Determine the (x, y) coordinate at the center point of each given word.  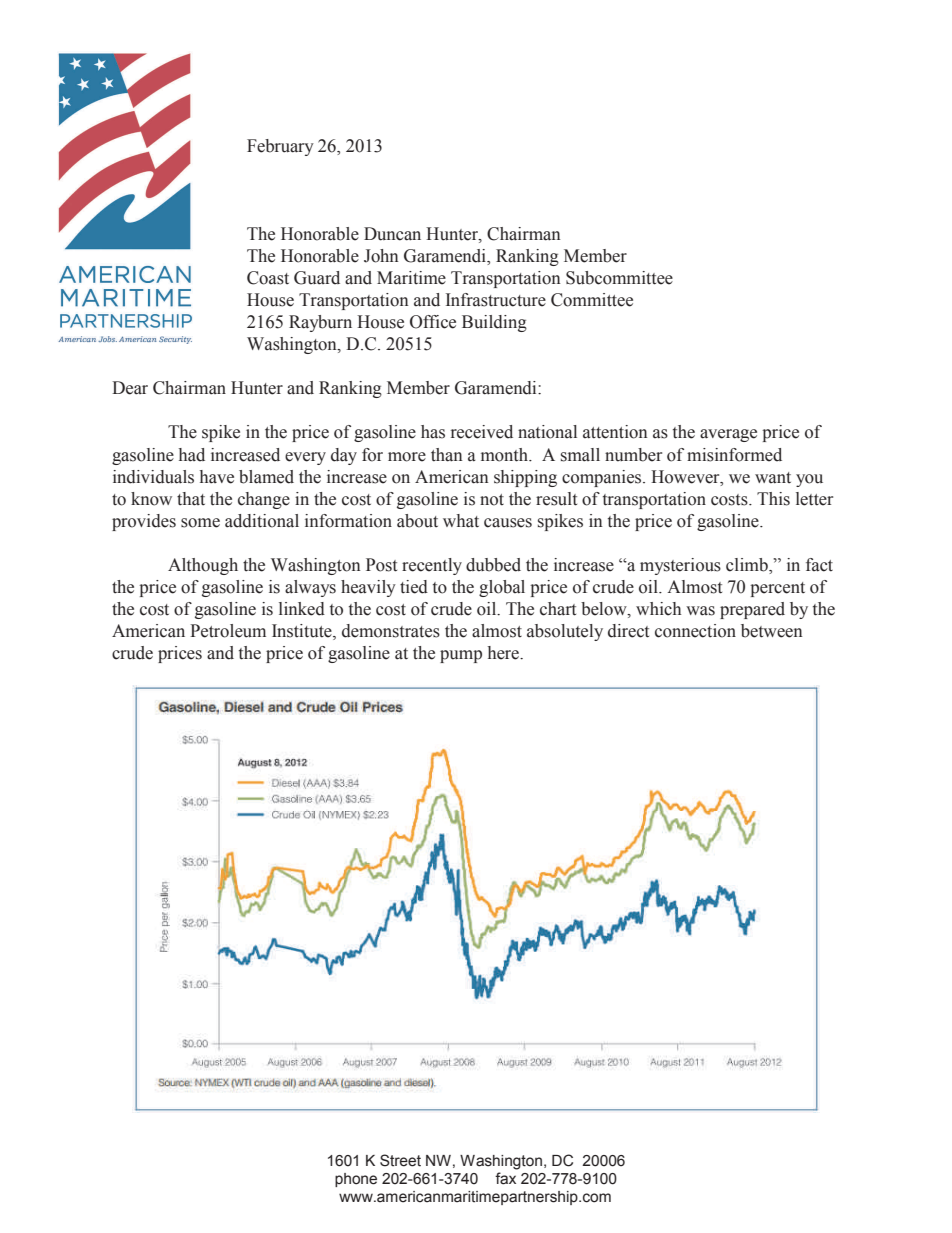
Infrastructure (496, 300)
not (492, 500)
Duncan (392, 234)
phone (356, 1180)
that (191, 499)
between (772, 631)
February (280, 147)
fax (505, 1178)
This (773, 499)
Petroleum (228, 631)
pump (461, 656)
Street (400, 1160)
